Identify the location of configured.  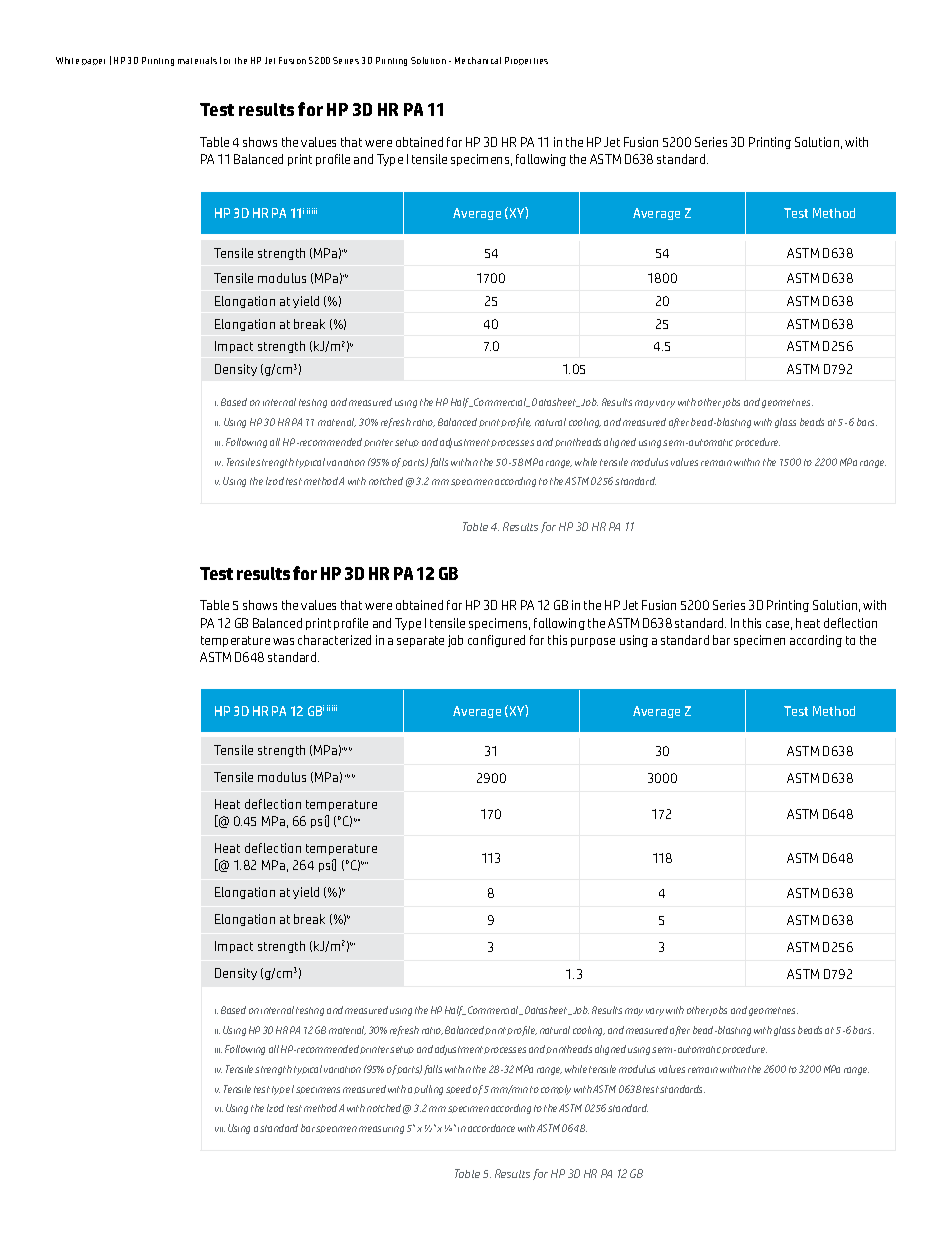
(496, 641).
